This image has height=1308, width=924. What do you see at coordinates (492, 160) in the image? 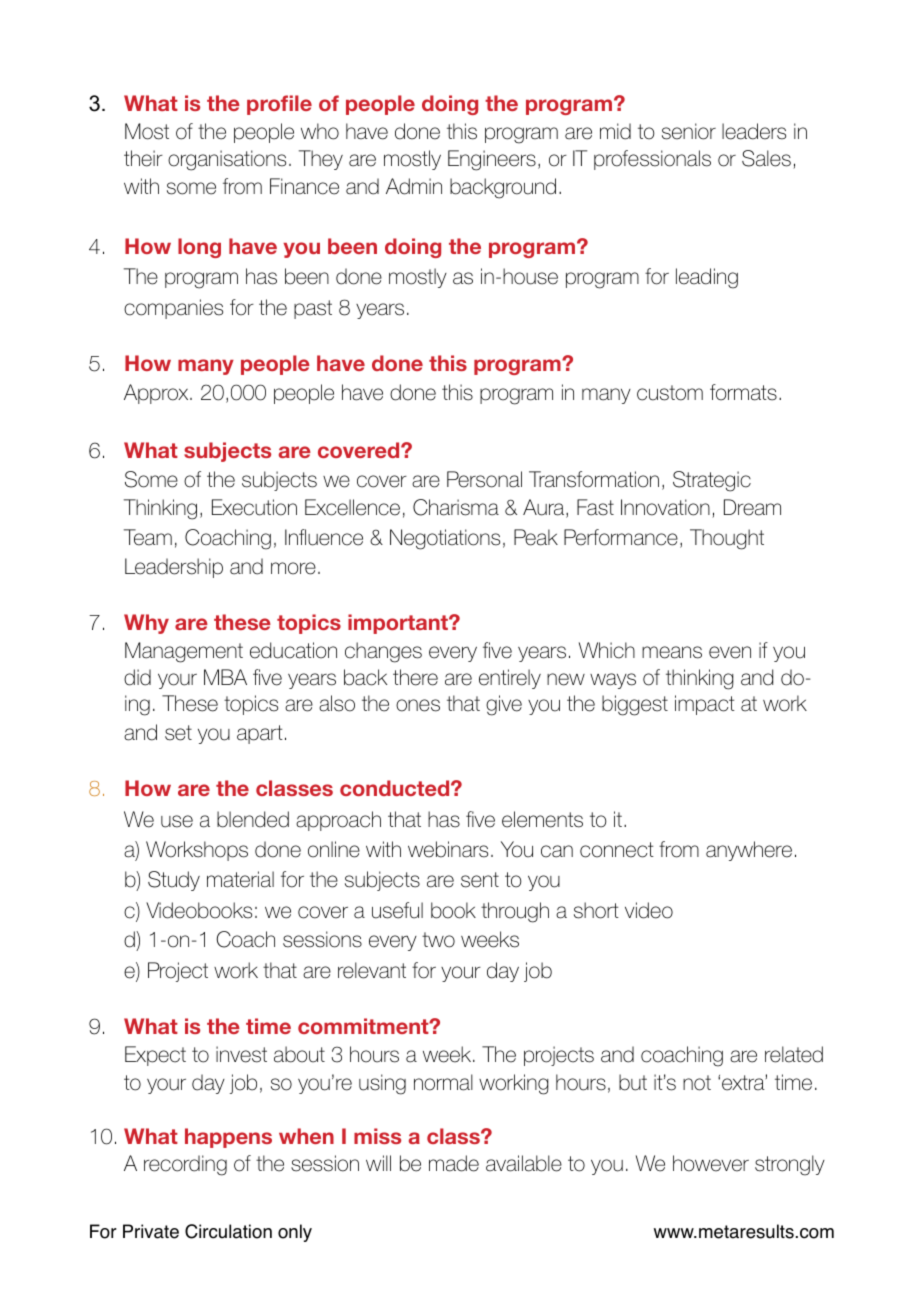
I see `Engineers` at bounding box center [492, 160].
